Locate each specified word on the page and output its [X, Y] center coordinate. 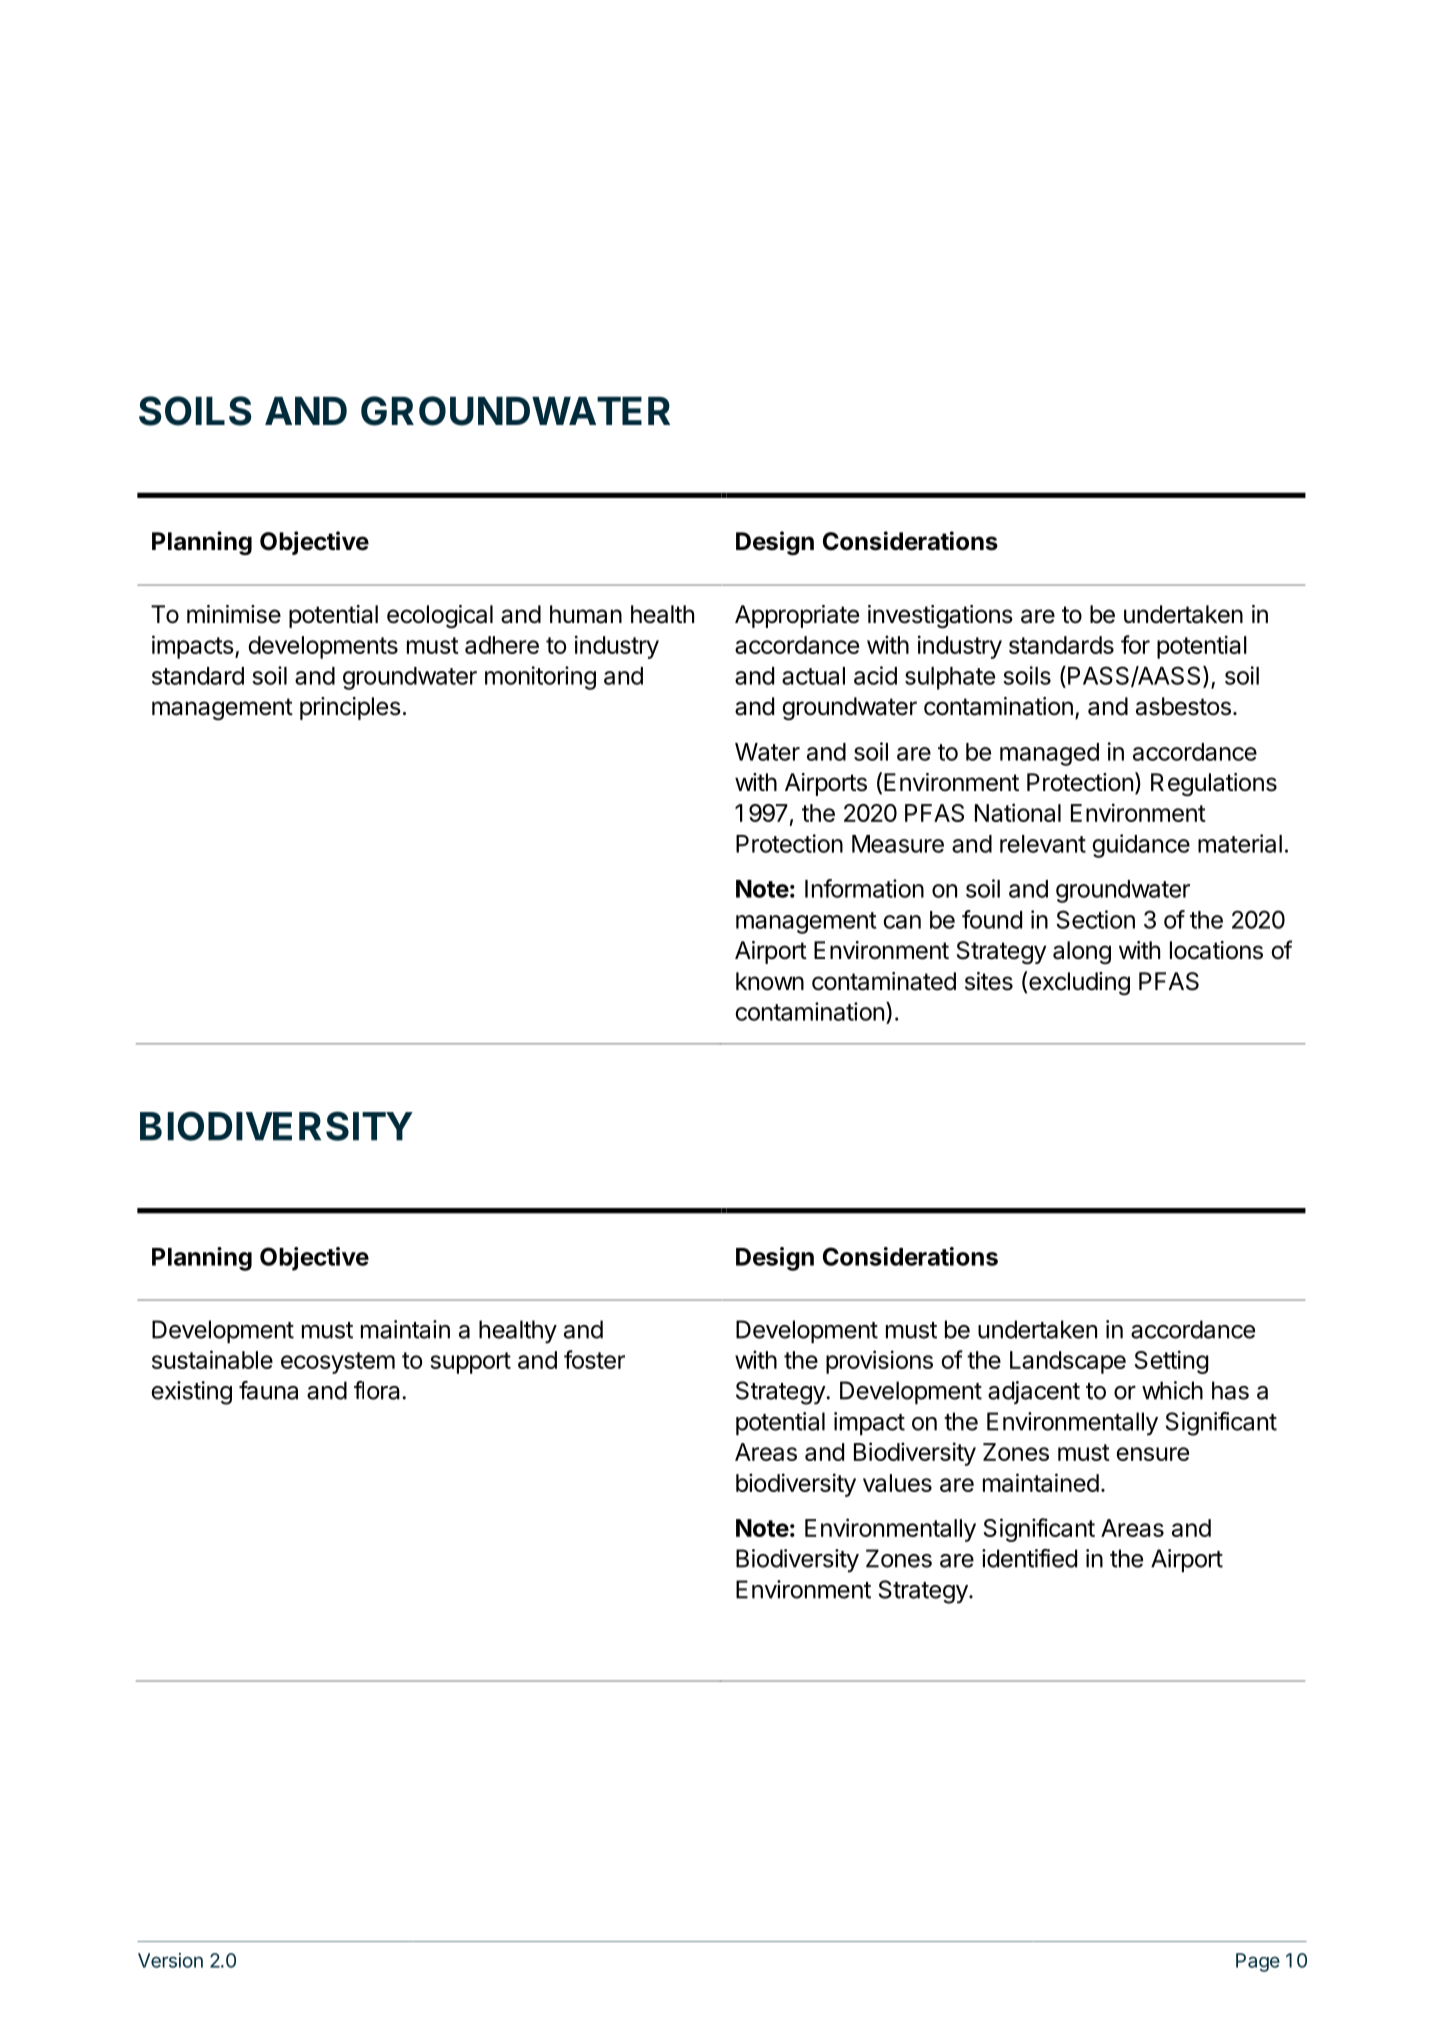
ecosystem [338, 1363]
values [897, 1483]
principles [350, 708]
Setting [1171, 1362]
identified [1029, 1558]
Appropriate [797, 616]
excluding [1079, 983]
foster [594, 1359]
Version [170, 1960]
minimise [234, 614]
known [770, 981]
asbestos [1183, 706]
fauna [268, 1390]
